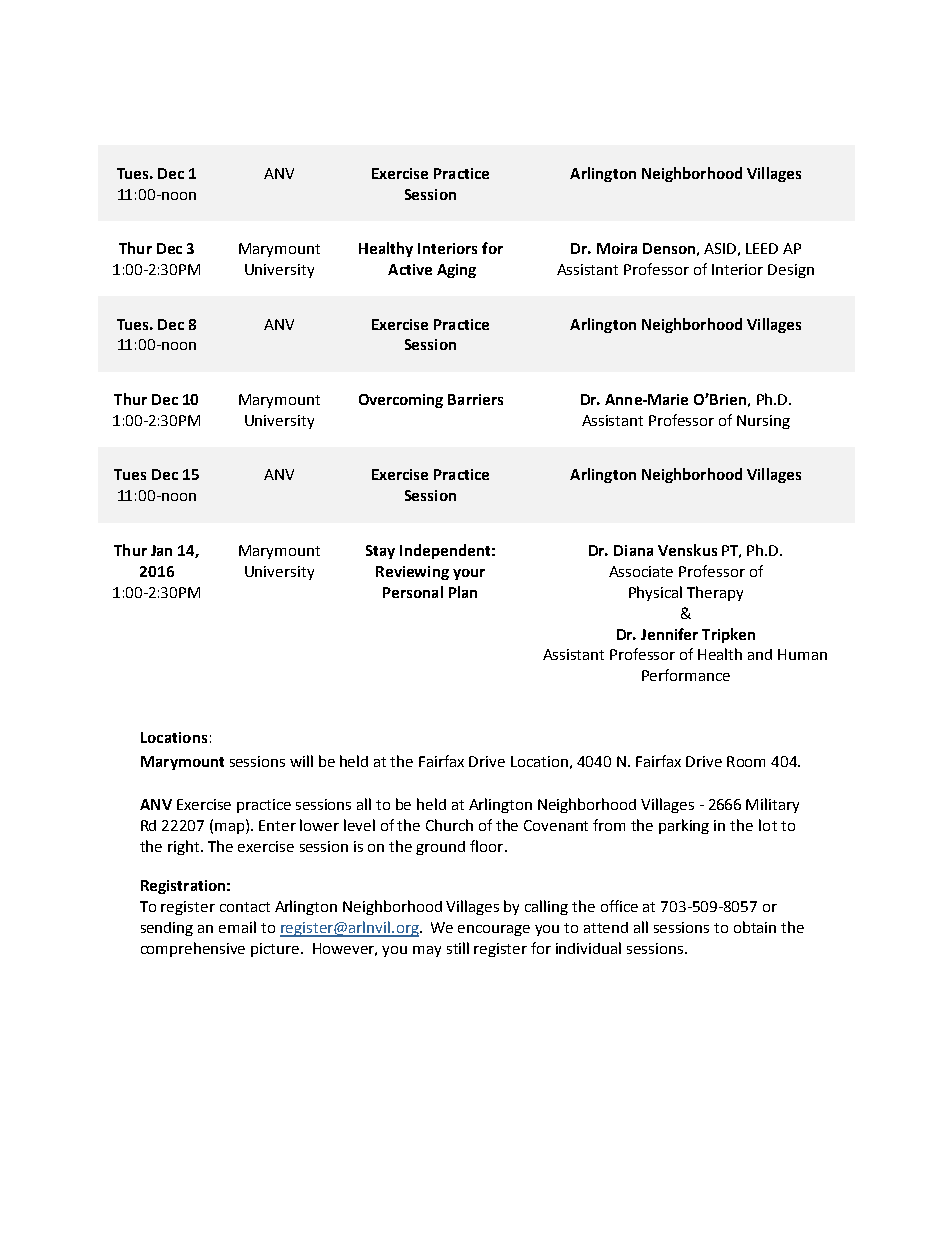 This page has width=952, height=1233. Describe the element at coordinates (456, 271) in the page. I see `Aging` at that location.
